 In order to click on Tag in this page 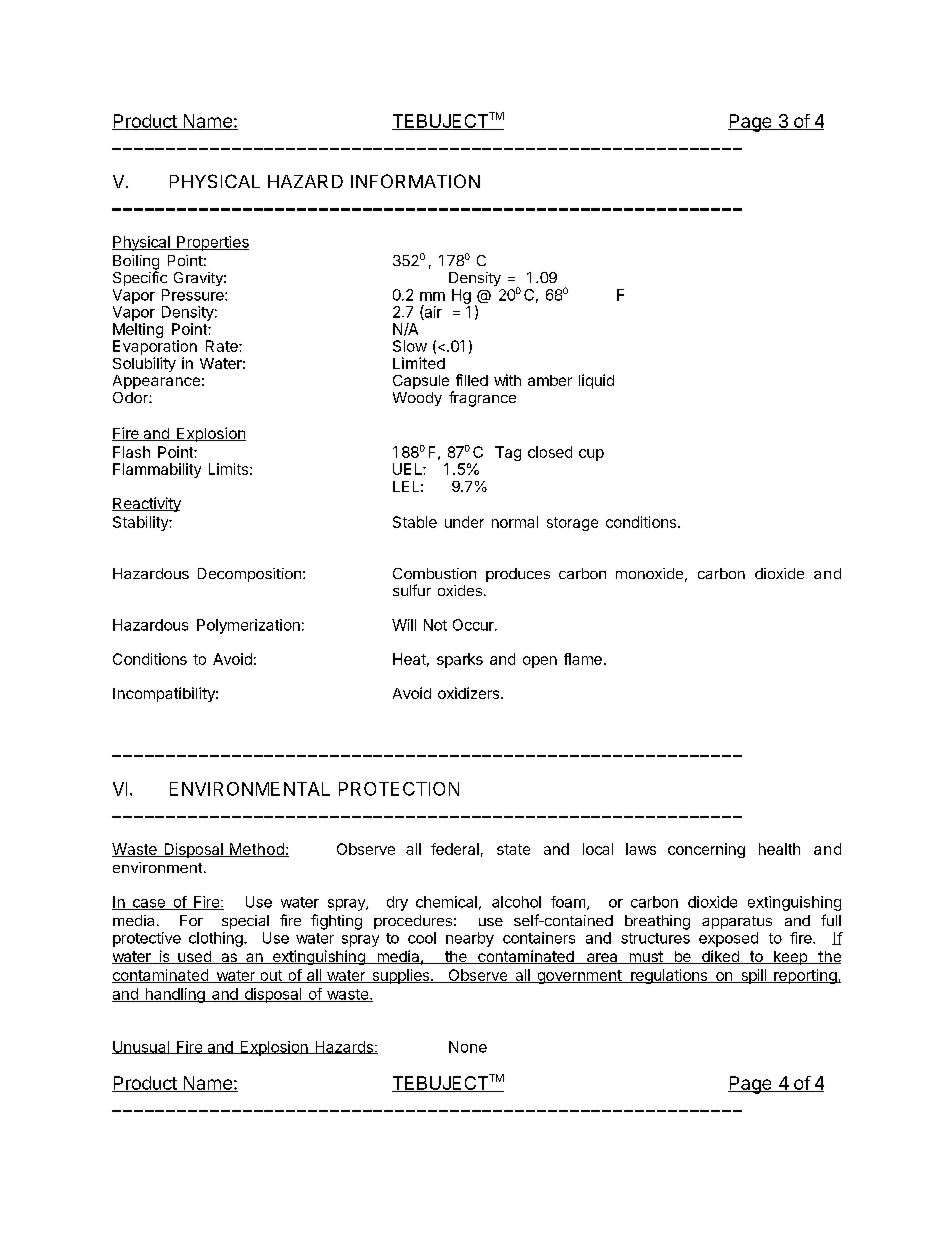, I will do `click(508, 453)`.
